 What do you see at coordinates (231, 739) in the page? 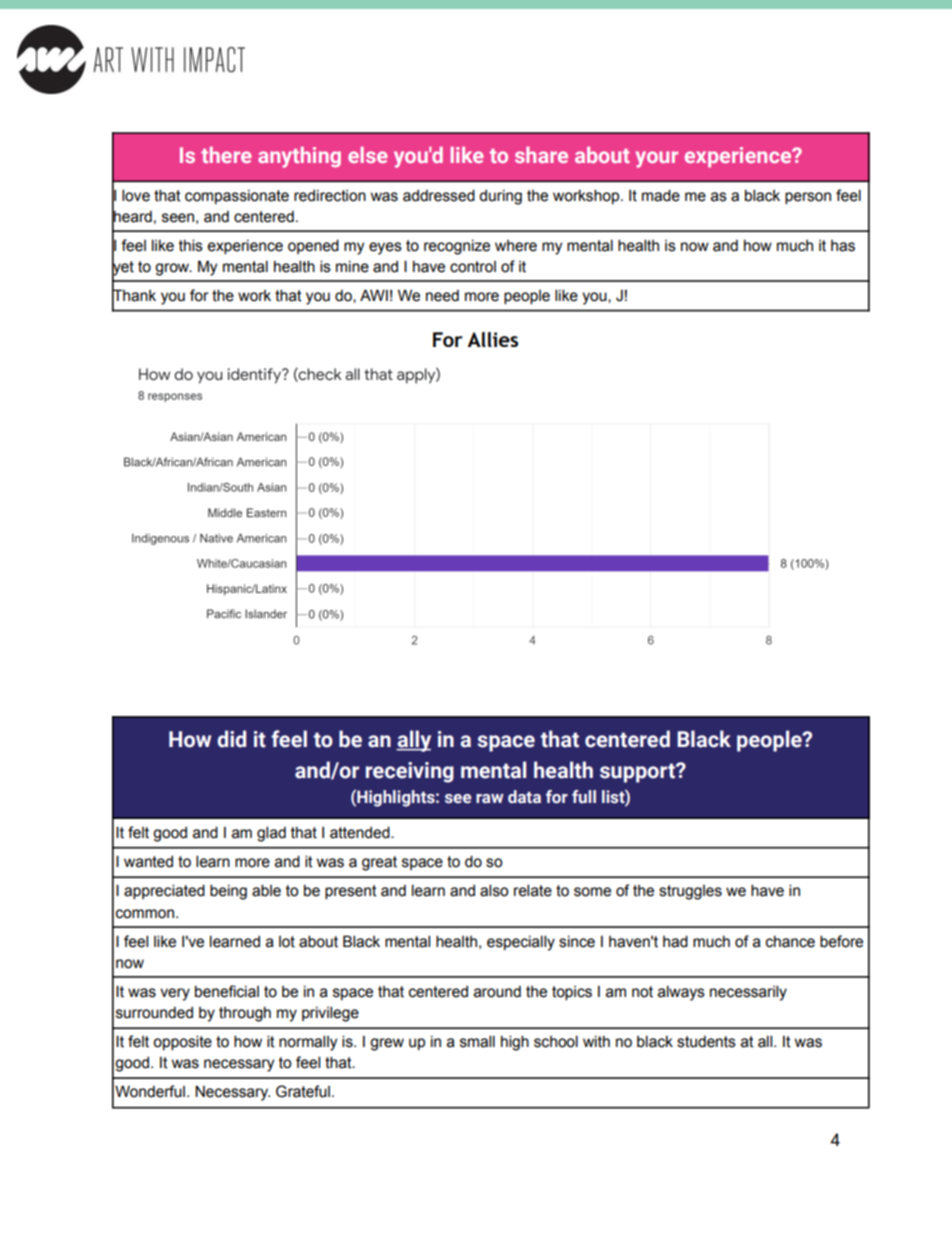
I see `did` at bounding box center [231, 739].
